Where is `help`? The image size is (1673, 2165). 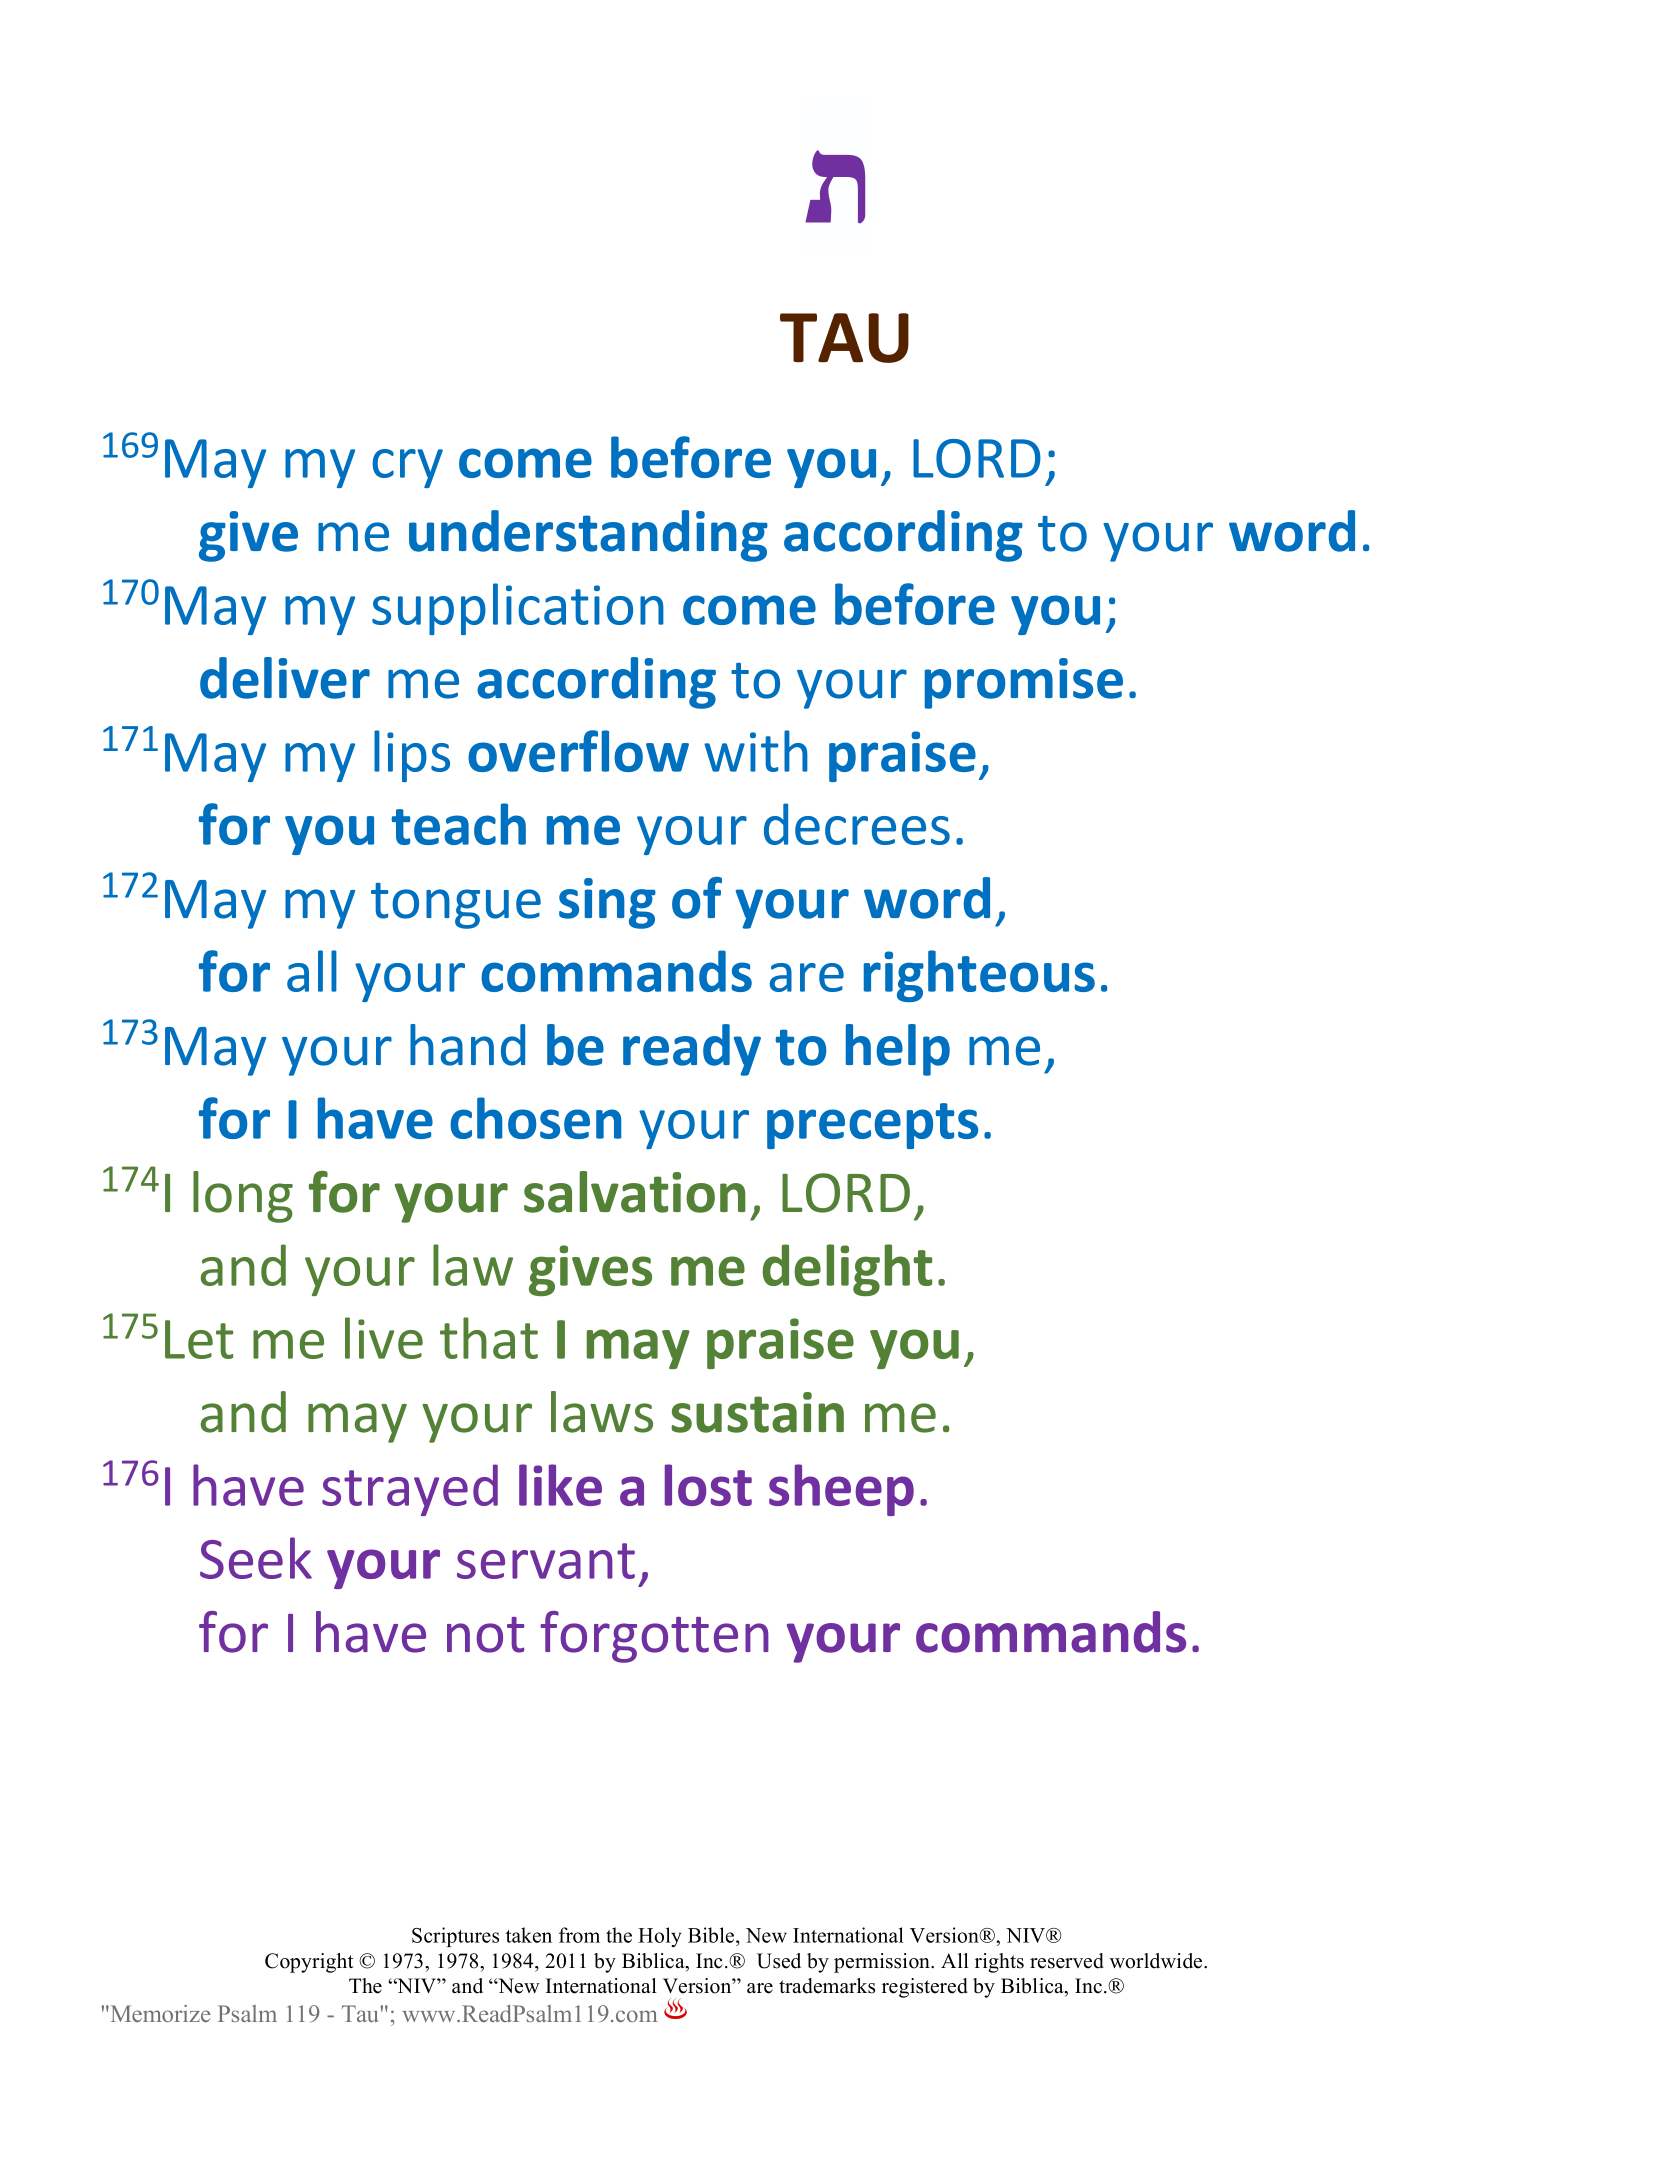 help is located at coordinates (898, 1050).
